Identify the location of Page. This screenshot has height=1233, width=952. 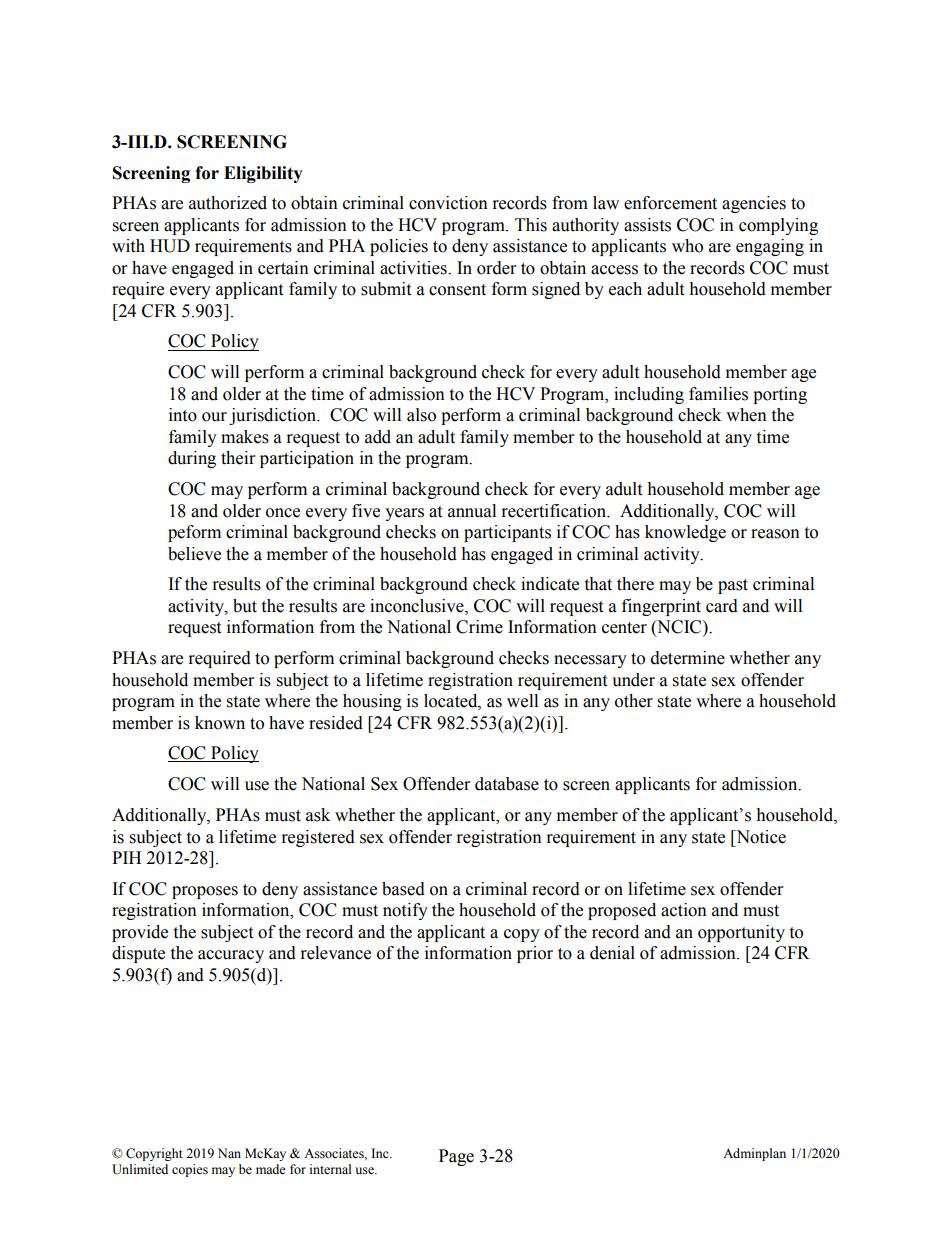
(456, 1157).
